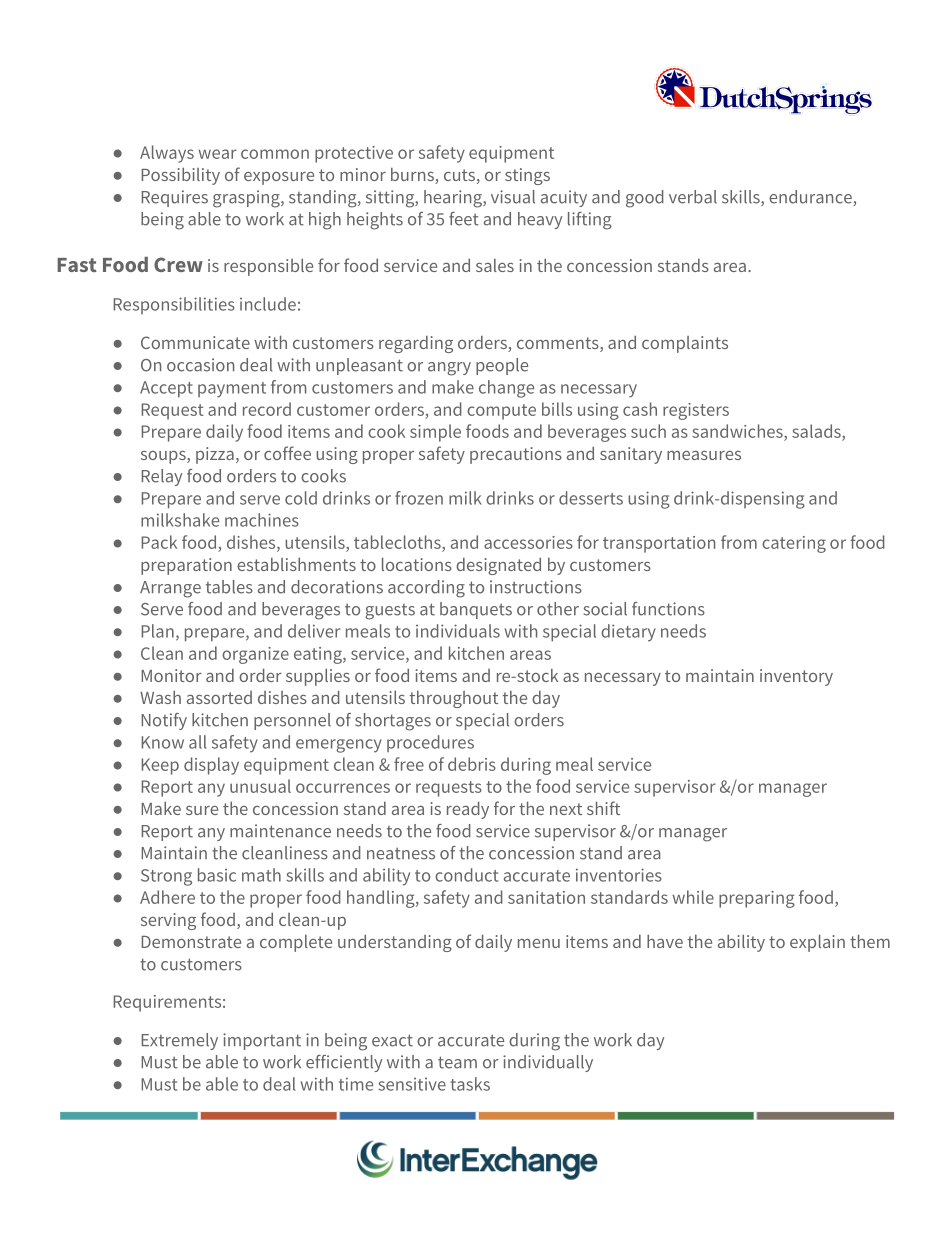  I want to click on compute, so click(501, 412).
